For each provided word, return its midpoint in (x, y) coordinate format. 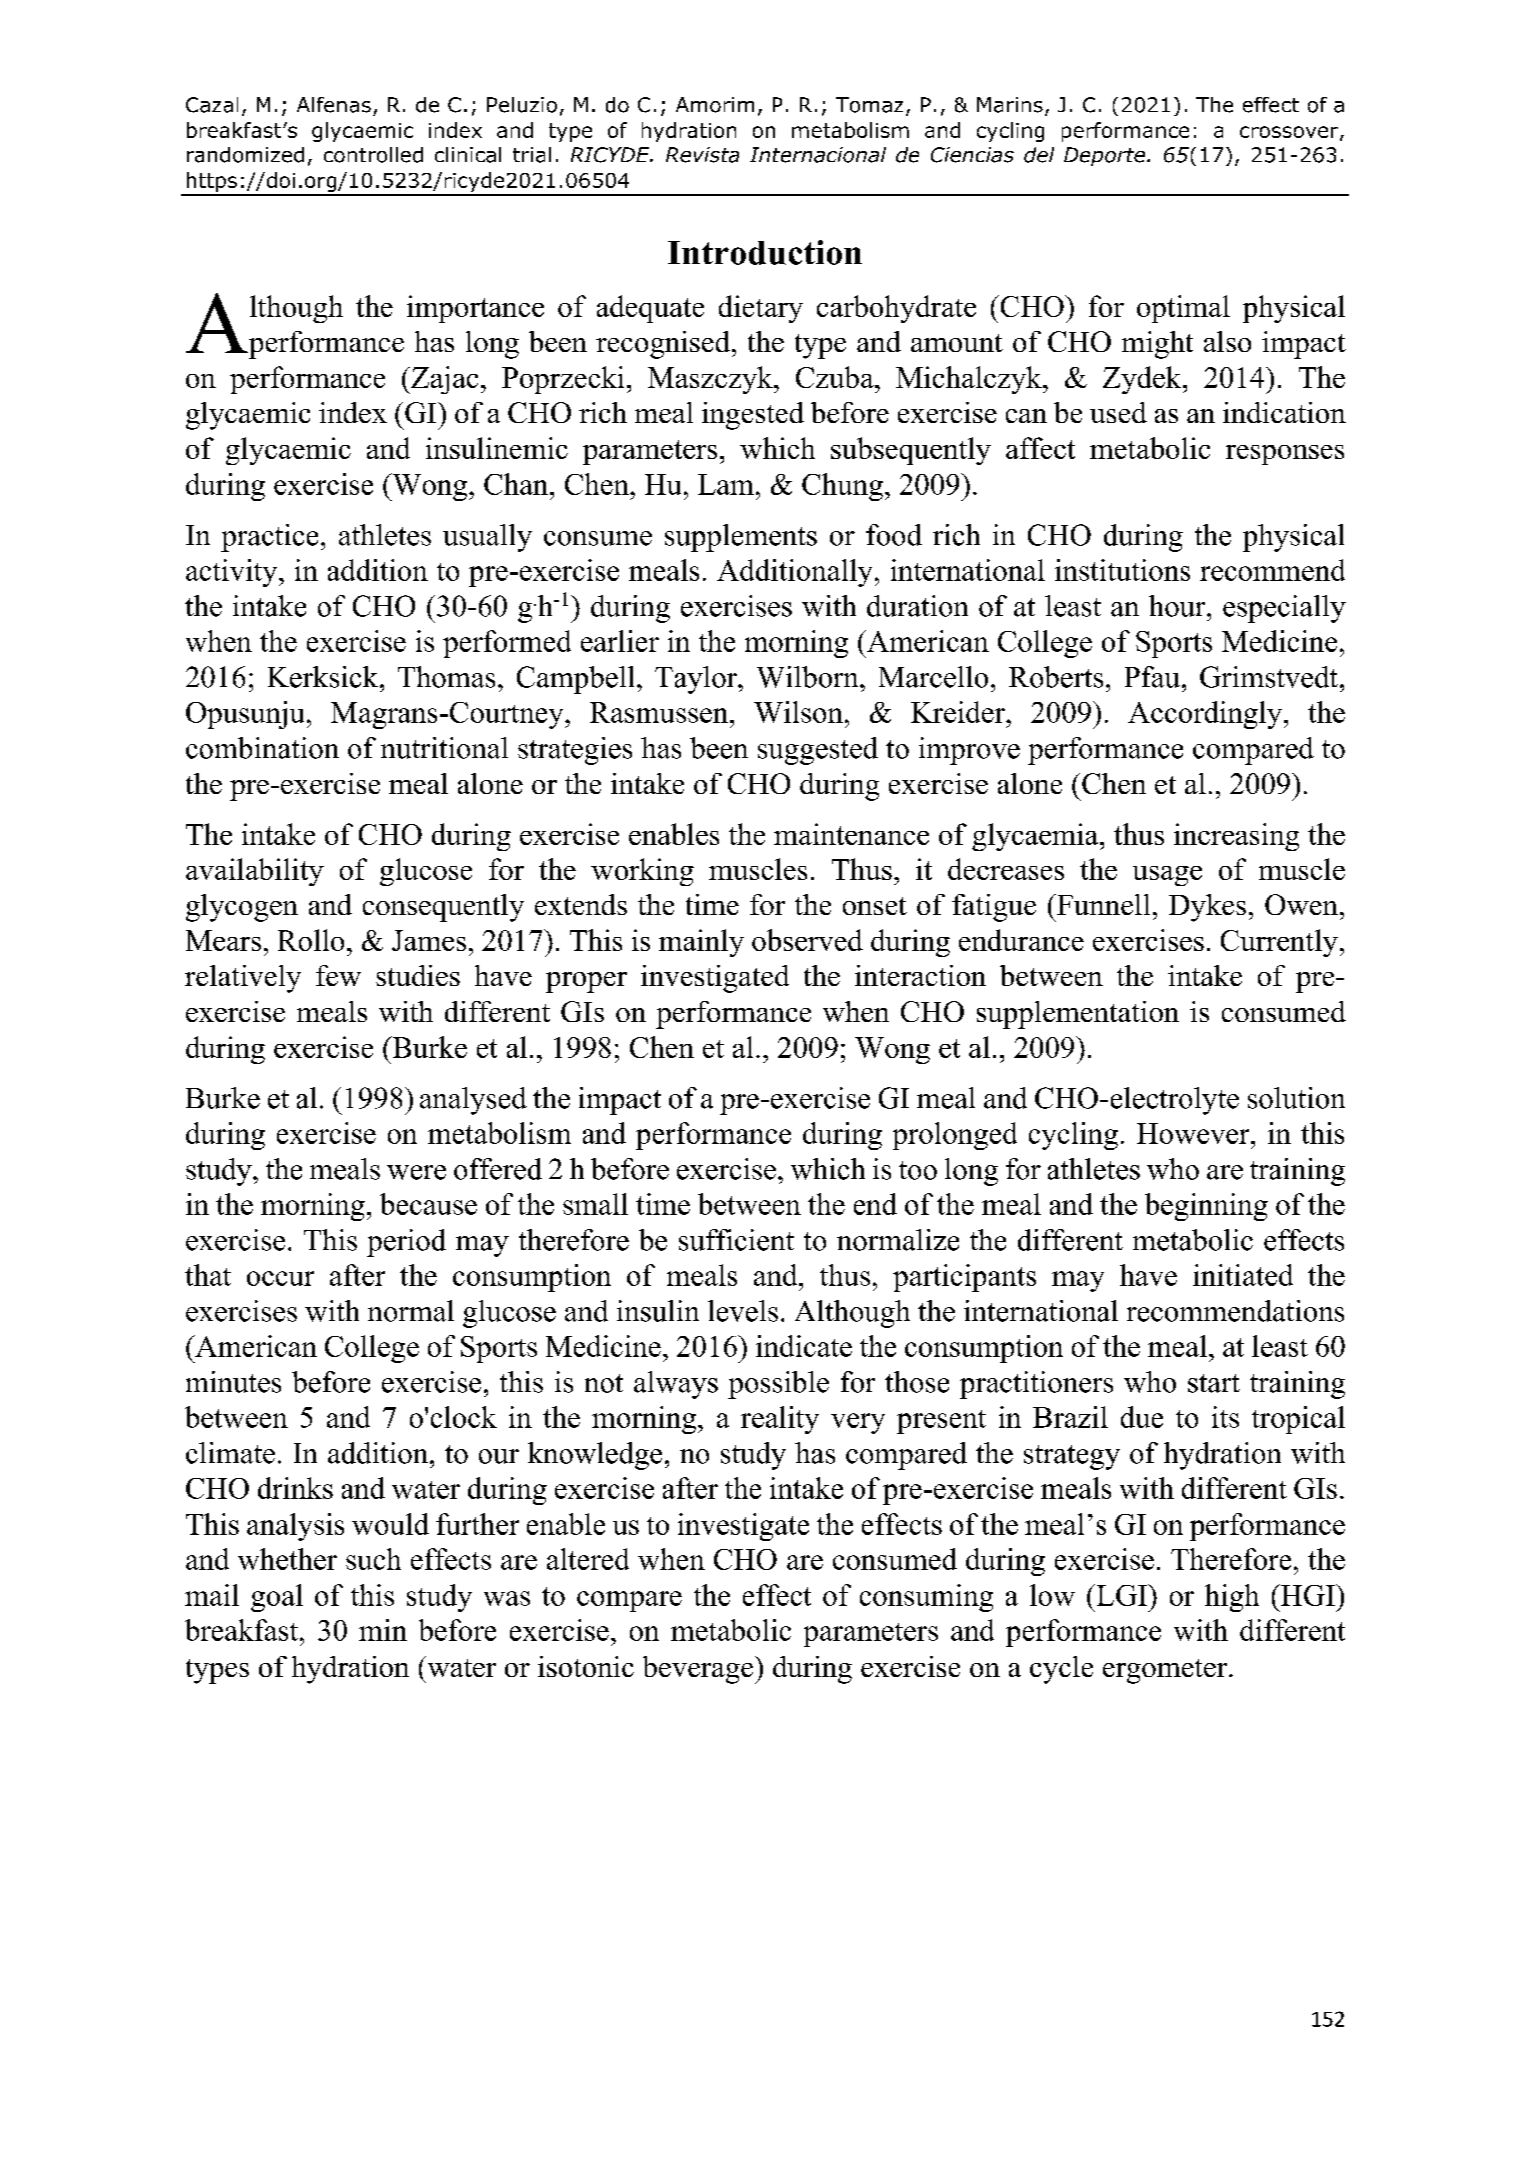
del (1039, 155)
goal (277, 1598)
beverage (699, 1670)
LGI (1121, 1595)
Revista (702, 155)
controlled (373, 155)
